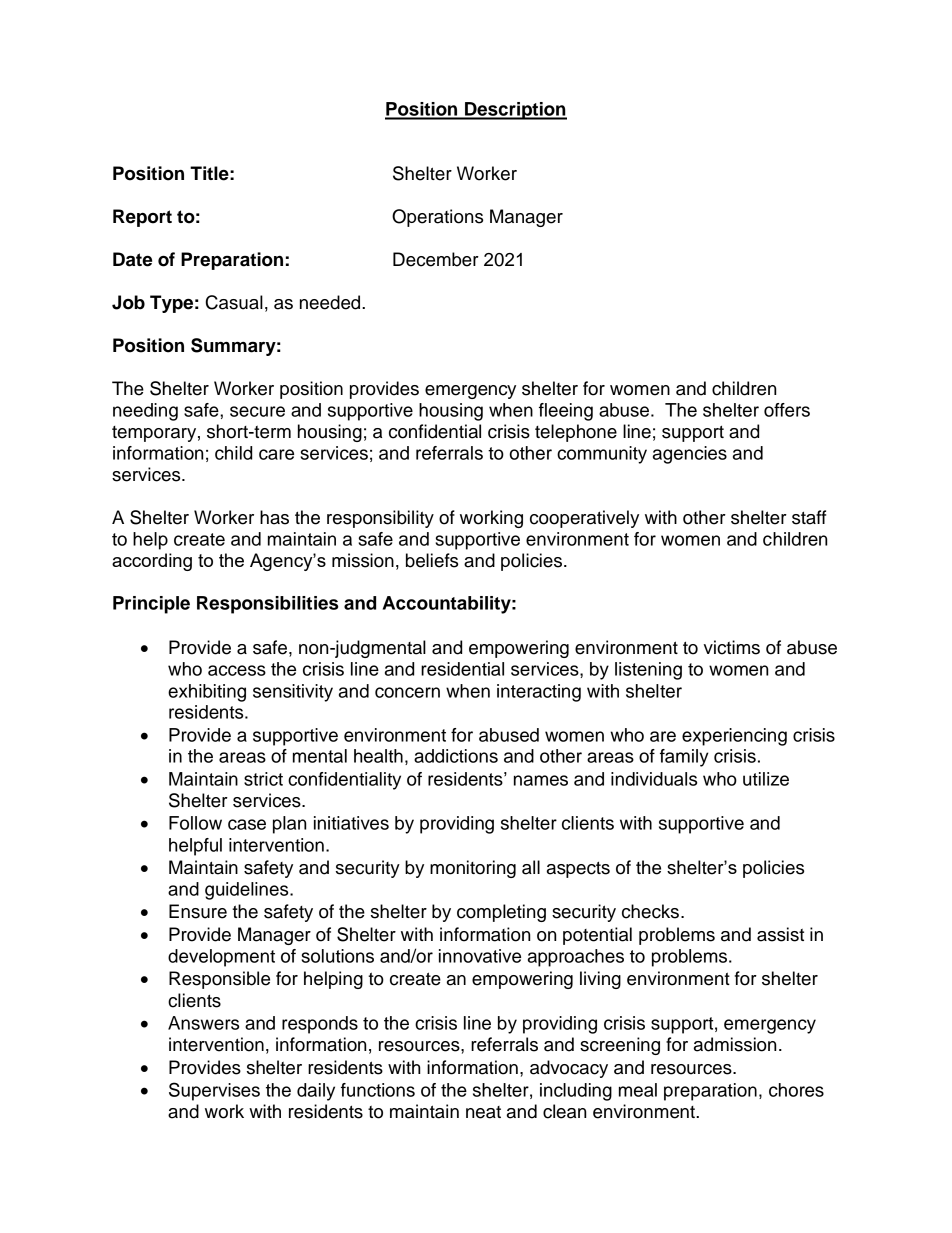 This page has width=952, height=1233. What do you see at coordinates (483, 1112) in the page?
I see `neat` at bounding box center [483, 1112].
